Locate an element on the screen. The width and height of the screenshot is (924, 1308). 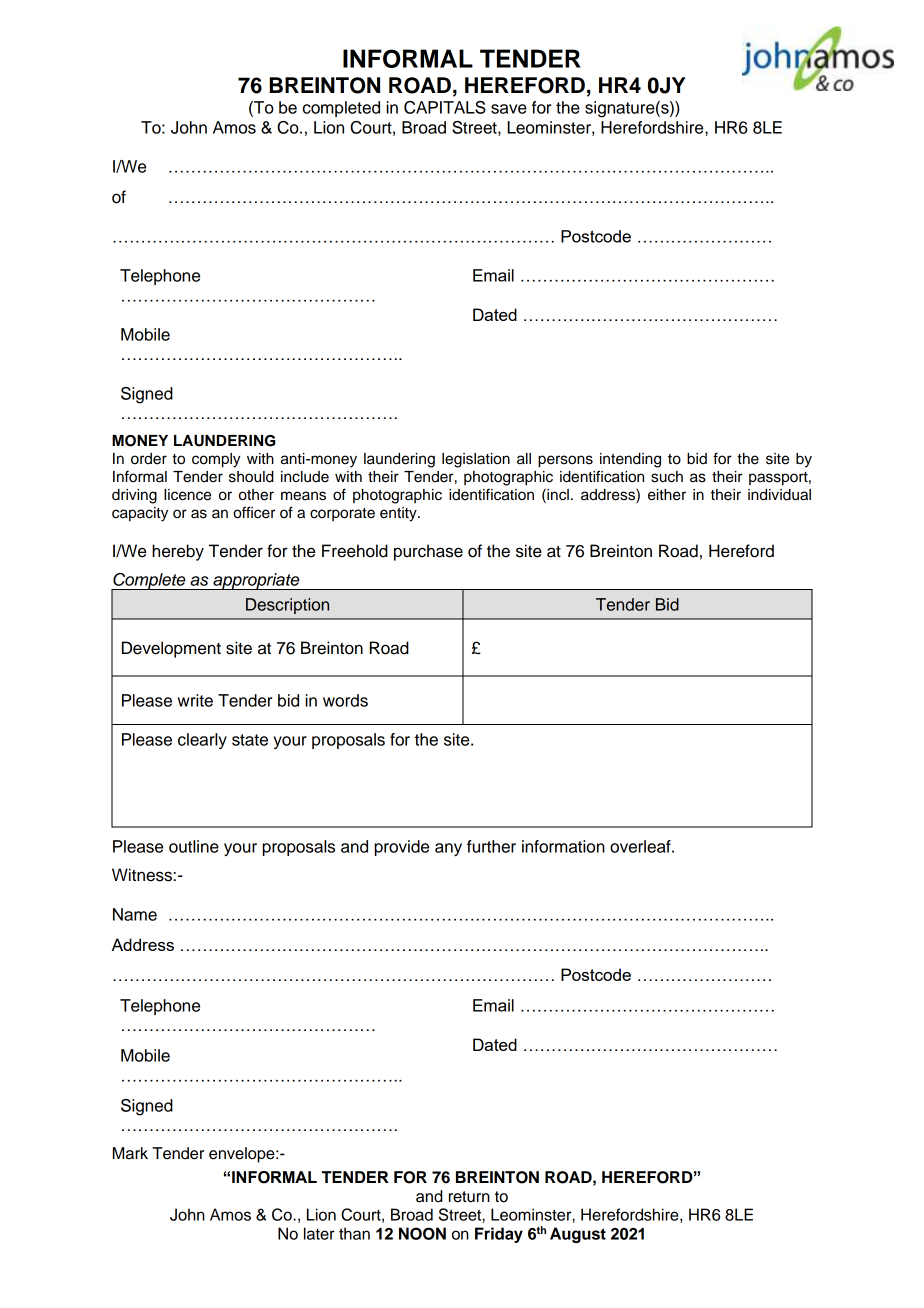
CAPITALS is located at coordinates (445, 107).
